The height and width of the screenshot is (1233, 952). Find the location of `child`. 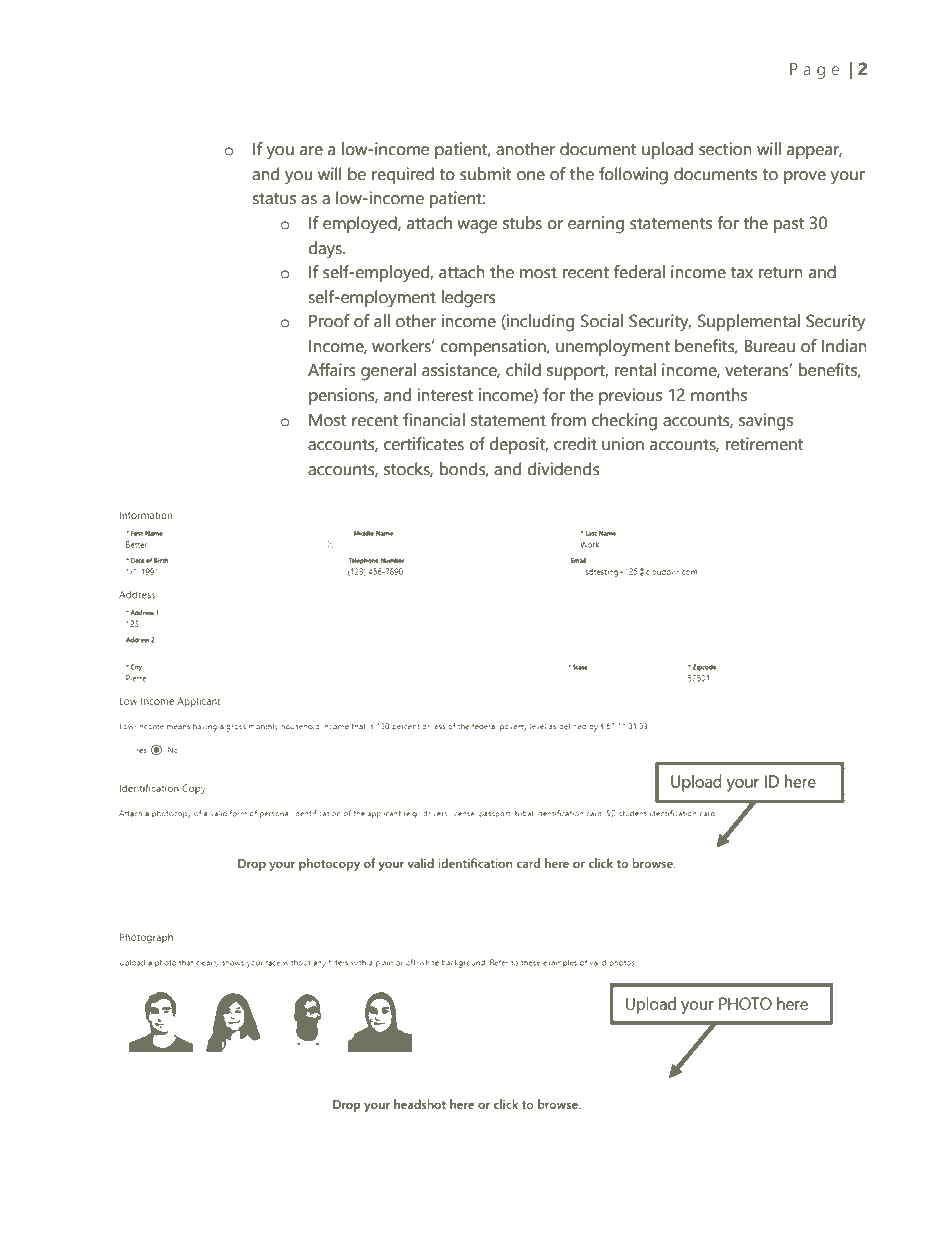

child is located at coordinates (523, 370).
